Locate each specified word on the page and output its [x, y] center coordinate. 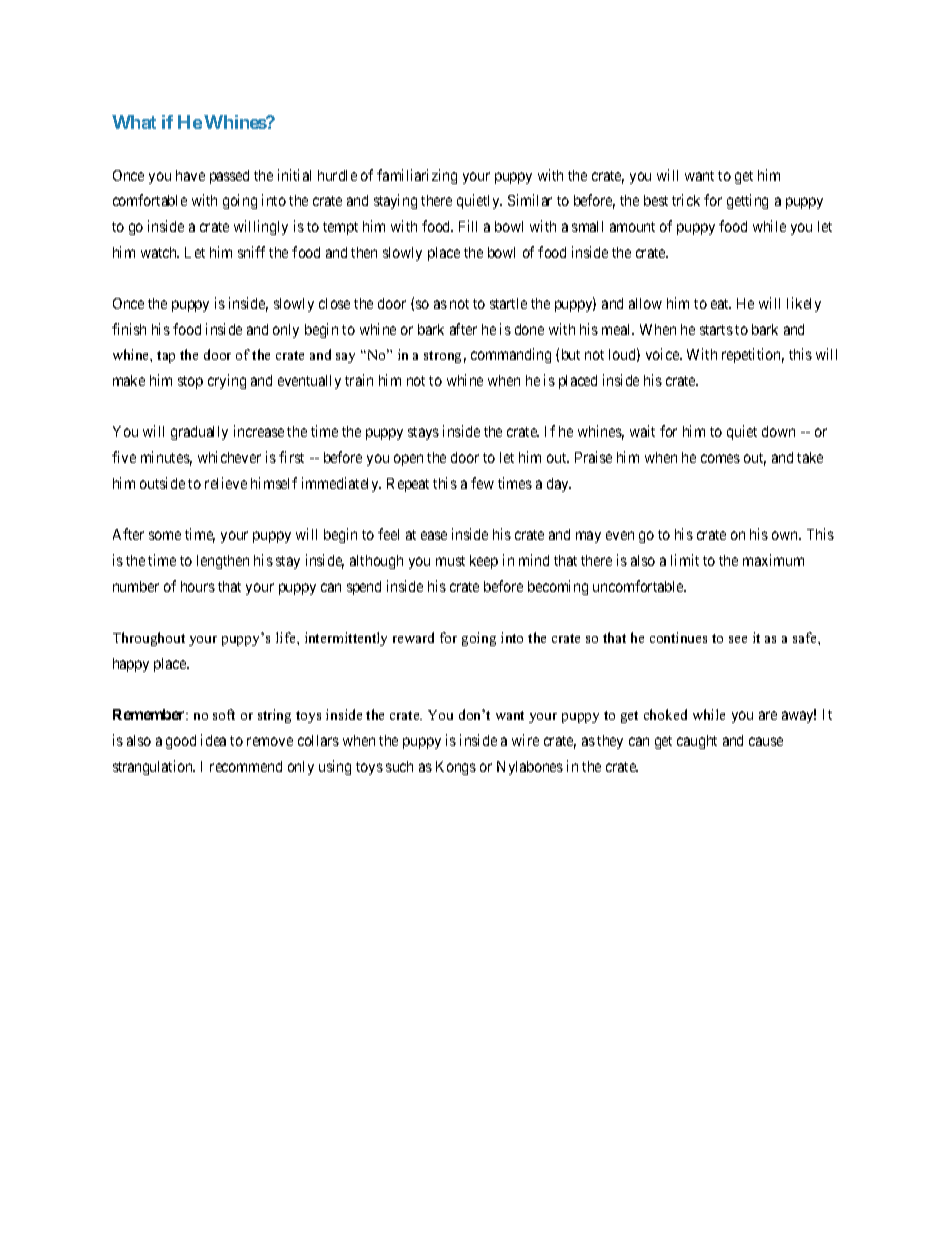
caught [697, 742]
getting [747, 201]
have [190, 175]
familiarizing [417, 176]
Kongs [456, 768]
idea [213, 740]
